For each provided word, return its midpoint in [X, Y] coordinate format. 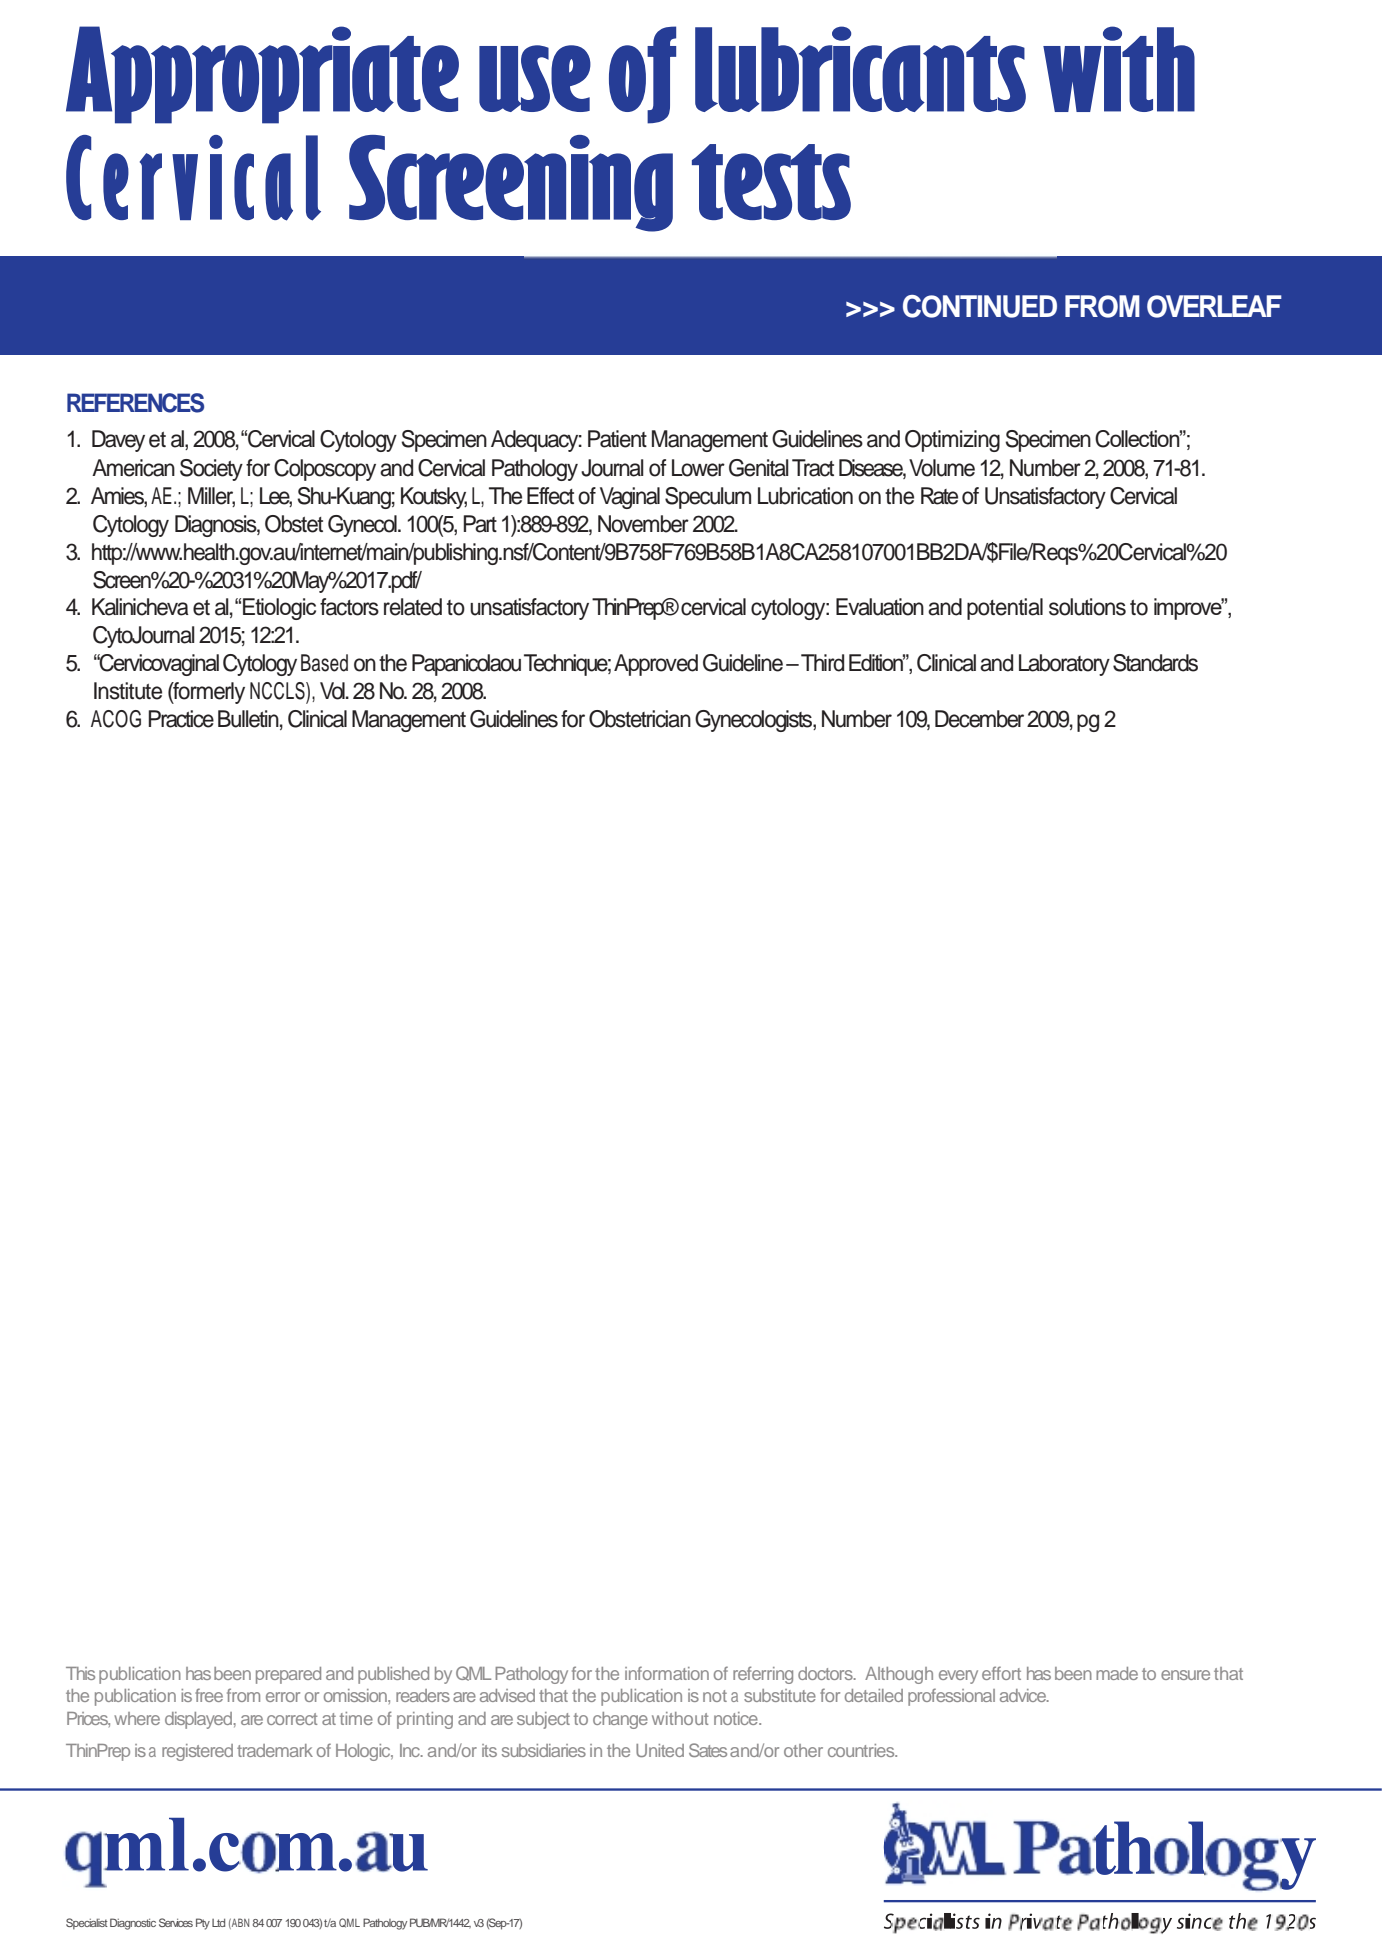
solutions [1087, 607]
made [1117, 1673]
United [660, 1750]
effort [1001, 1673]
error [283, 1697]
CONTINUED [980, 306]
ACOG [116, 719]
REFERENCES [135, 403]
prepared [288, 1675]
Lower [698, 468]
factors [349, 607]
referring [763, 1675]
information [667, 1673]
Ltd [218, 1923]
